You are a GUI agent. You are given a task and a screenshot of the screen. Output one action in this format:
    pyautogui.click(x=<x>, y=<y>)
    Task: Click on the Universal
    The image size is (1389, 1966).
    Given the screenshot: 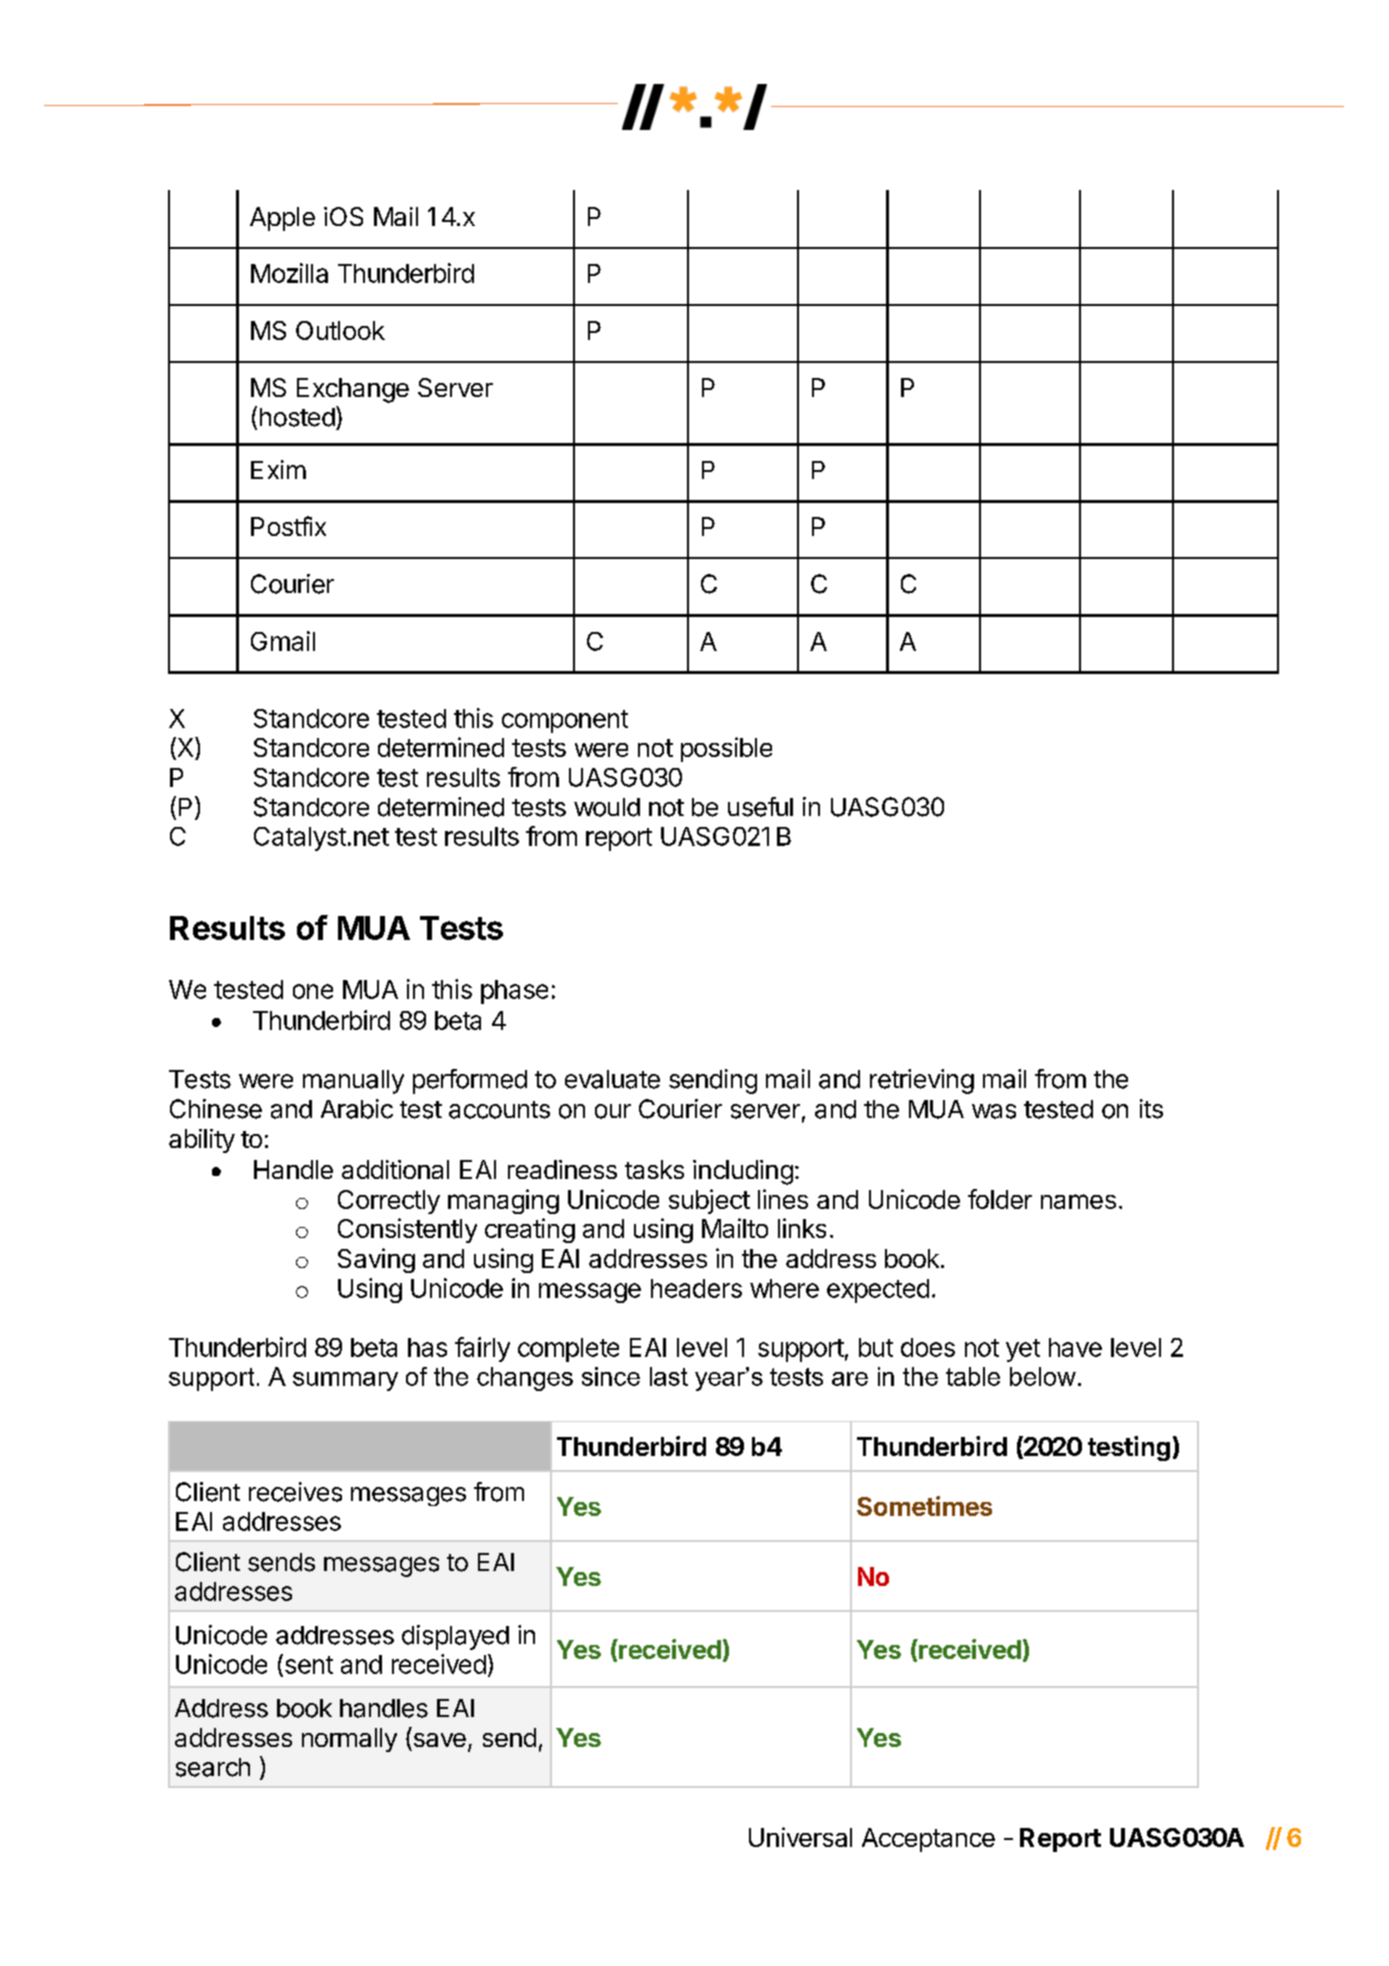 What is the action you would take?
    pyautogui.click(x=800, y=1837)
